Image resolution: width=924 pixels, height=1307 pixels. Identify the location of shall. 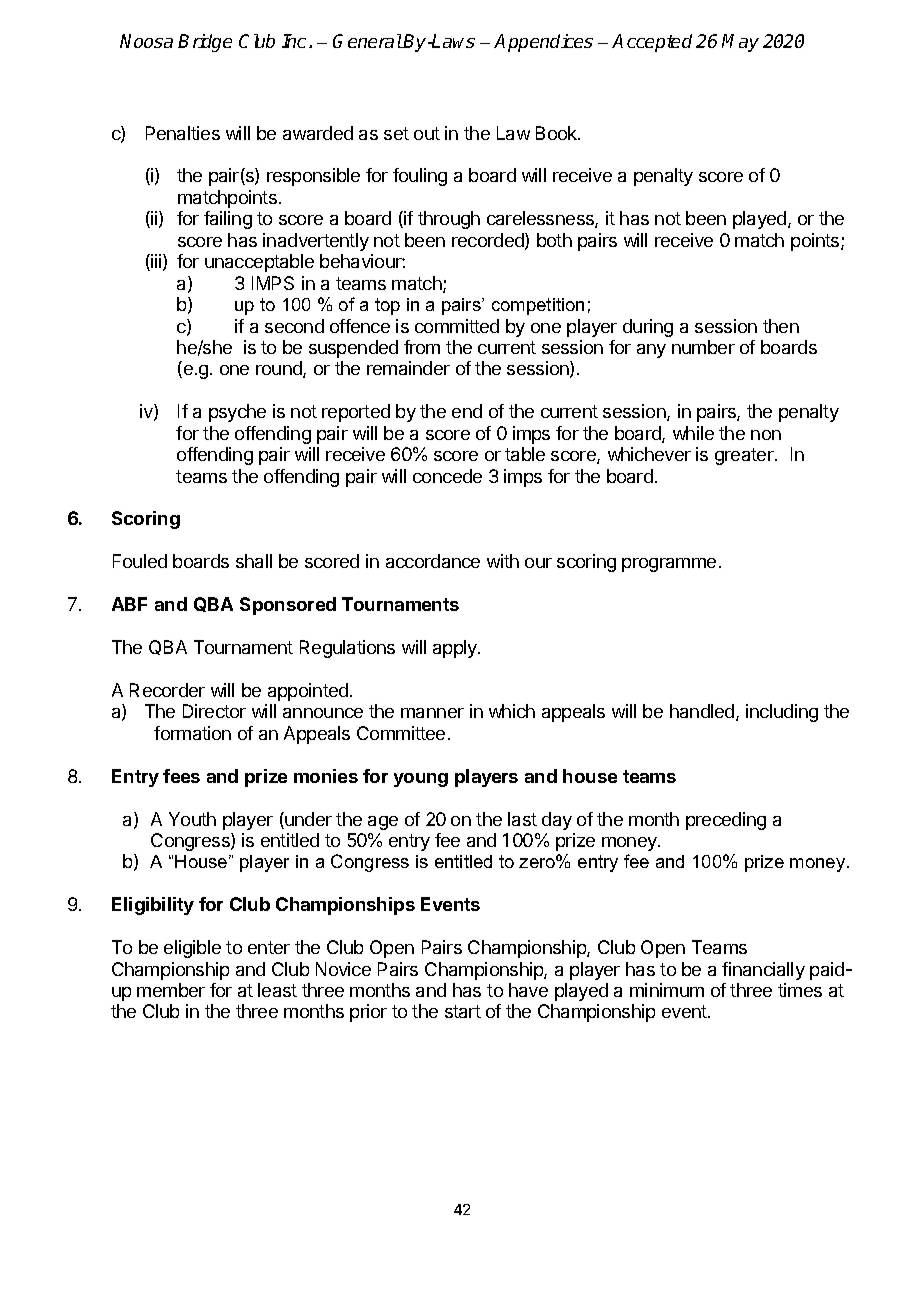
(254, 561).
